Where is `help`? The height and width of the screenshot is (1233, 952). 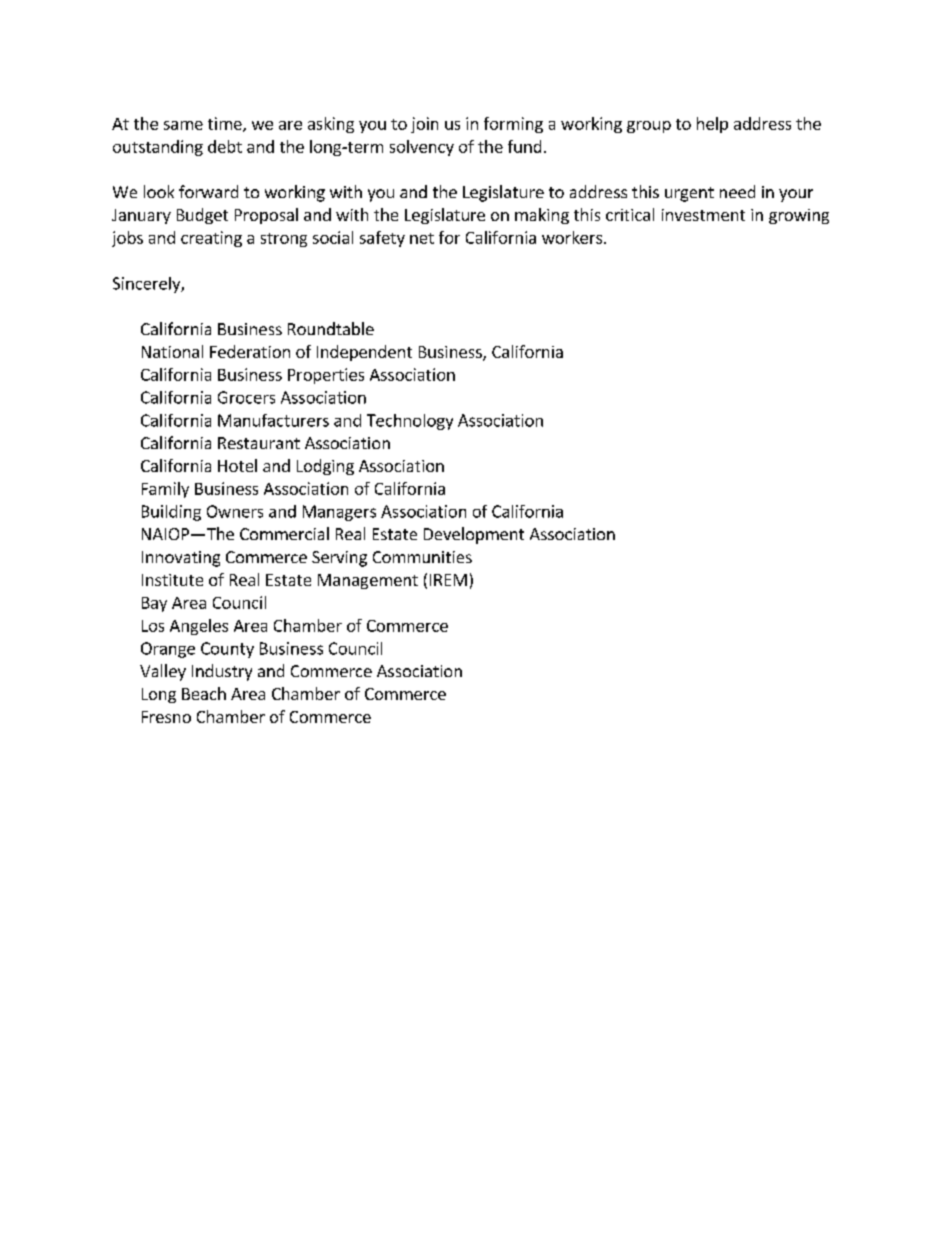
help is located at coordinates (712, 125).
